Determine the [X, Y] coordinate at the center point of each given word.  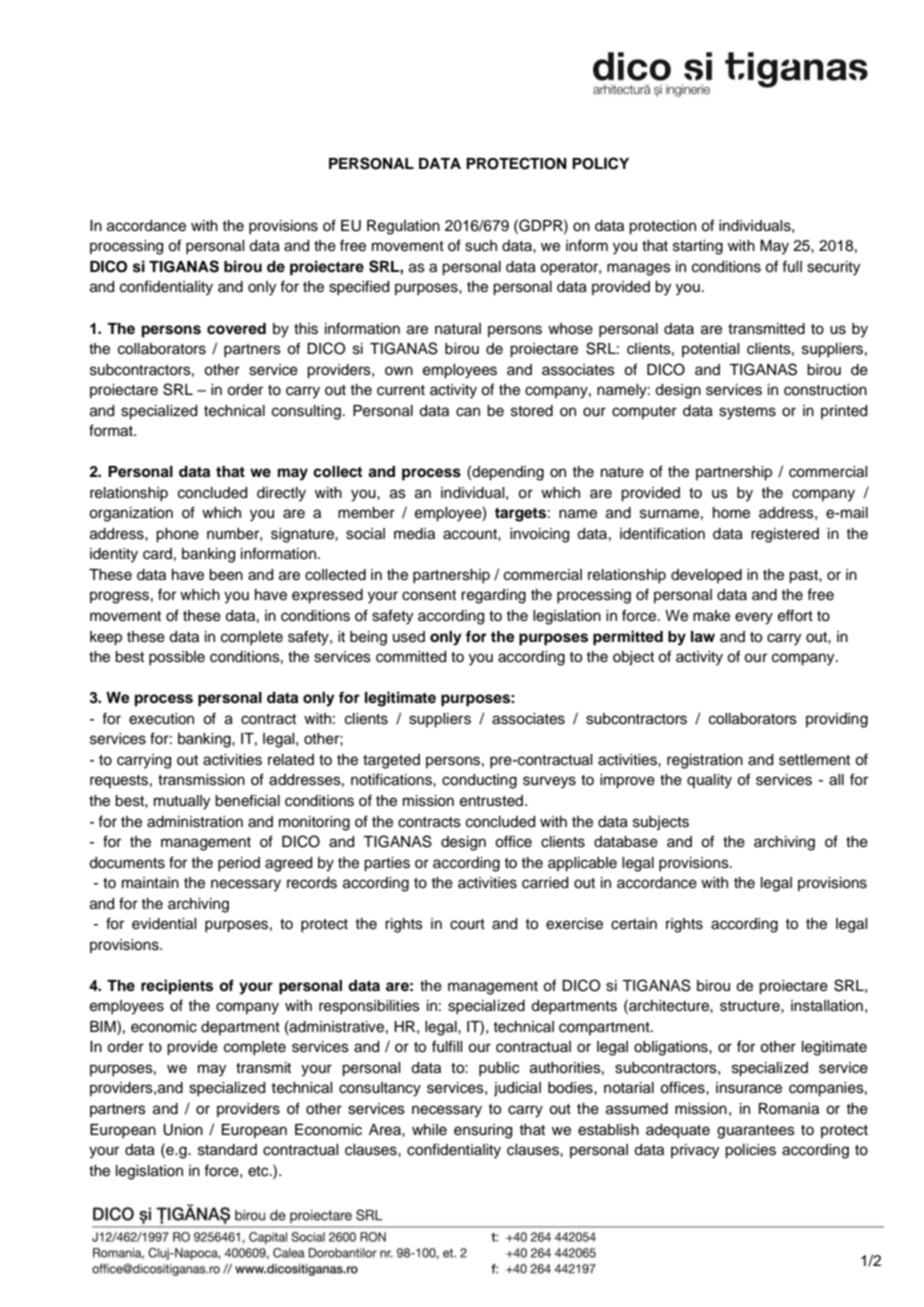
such [481, 246]
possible [177, 658]
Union [183, 1130]
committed [411, 657]
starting [698, 247]
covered [236, 329]
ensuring [483, 1131]
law [703, 637]
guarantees [756, 1132]
